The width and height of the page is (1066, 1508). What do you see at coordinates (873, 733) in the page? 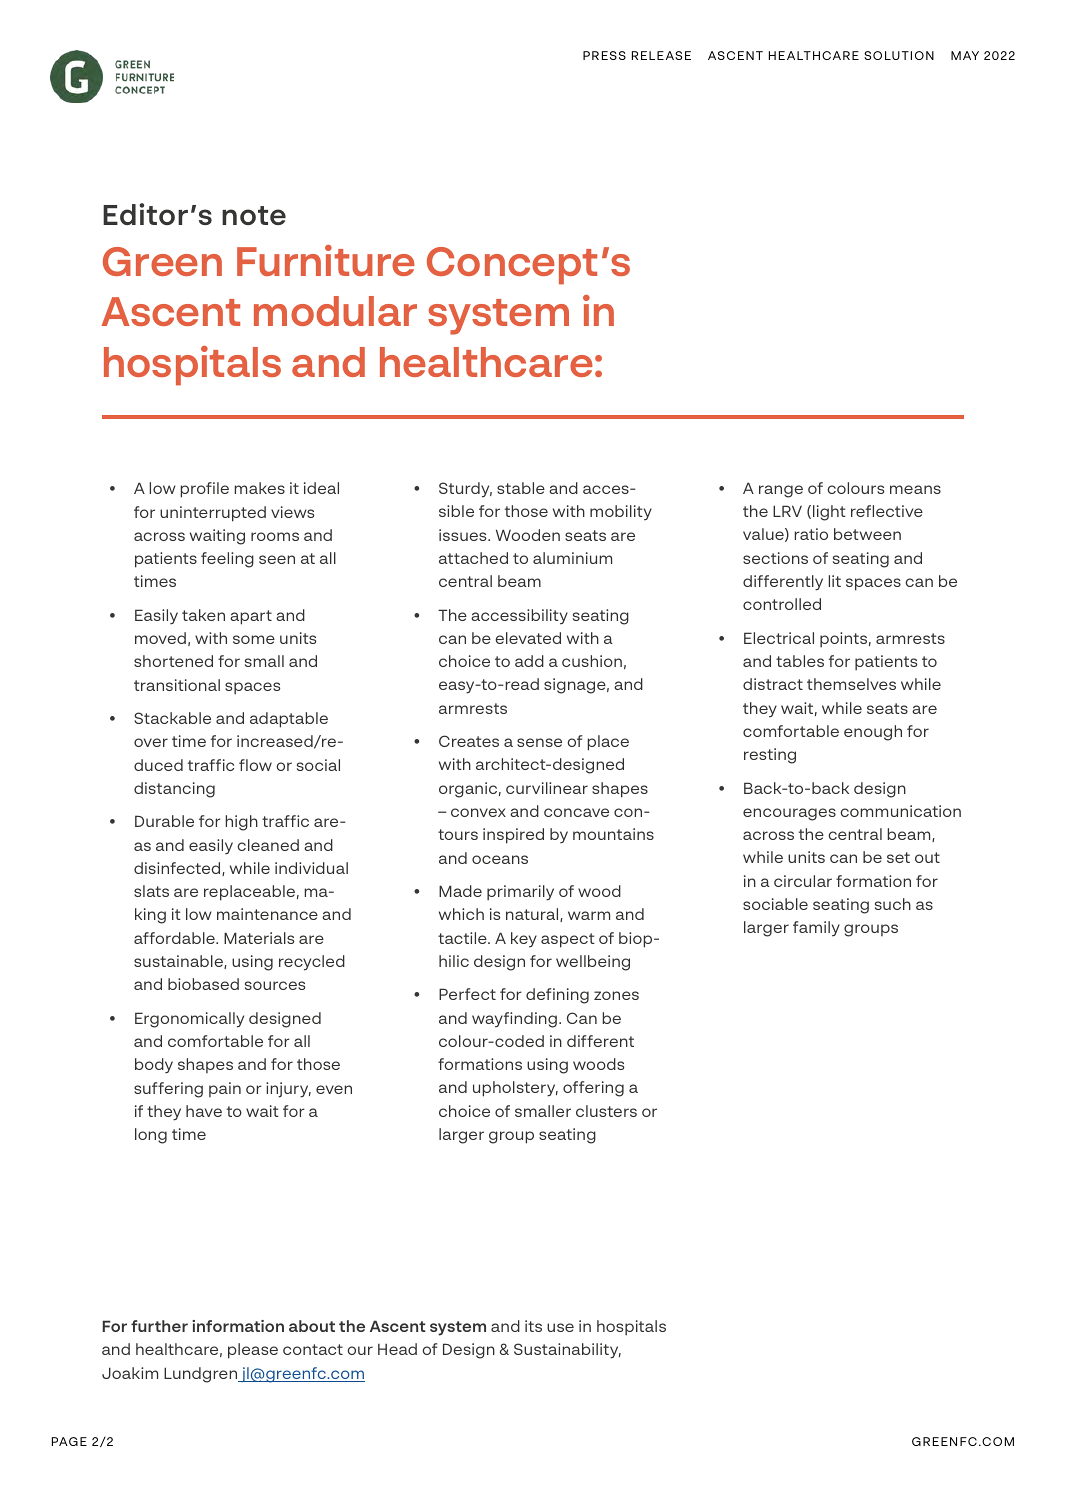
I see `enough` at bounding box center [873, 733].
